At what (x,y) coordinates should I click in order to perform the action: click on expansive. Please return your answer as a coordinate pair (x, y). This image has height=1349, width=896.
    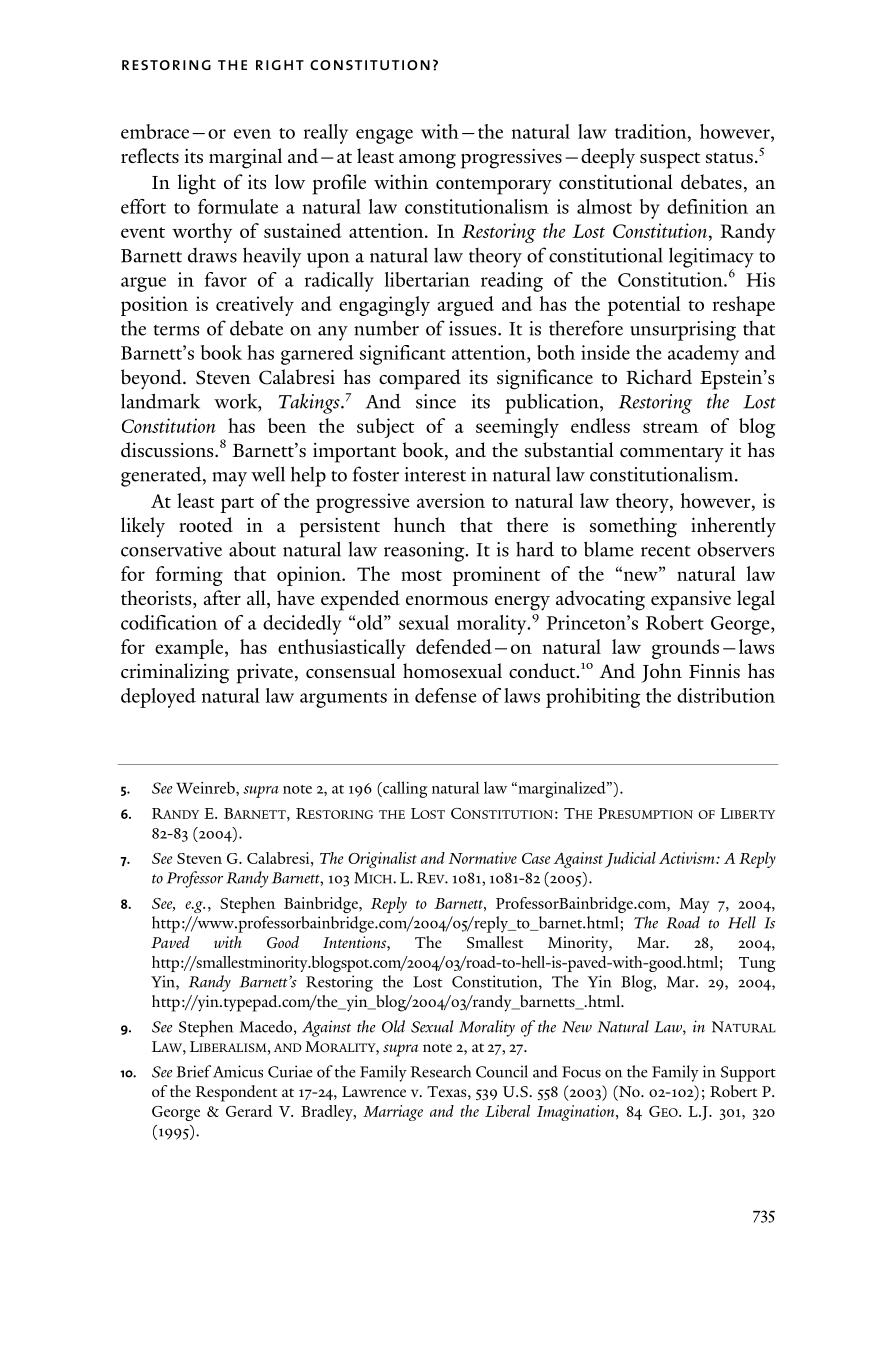
    Looking at the image, I should click on (691, 601).
